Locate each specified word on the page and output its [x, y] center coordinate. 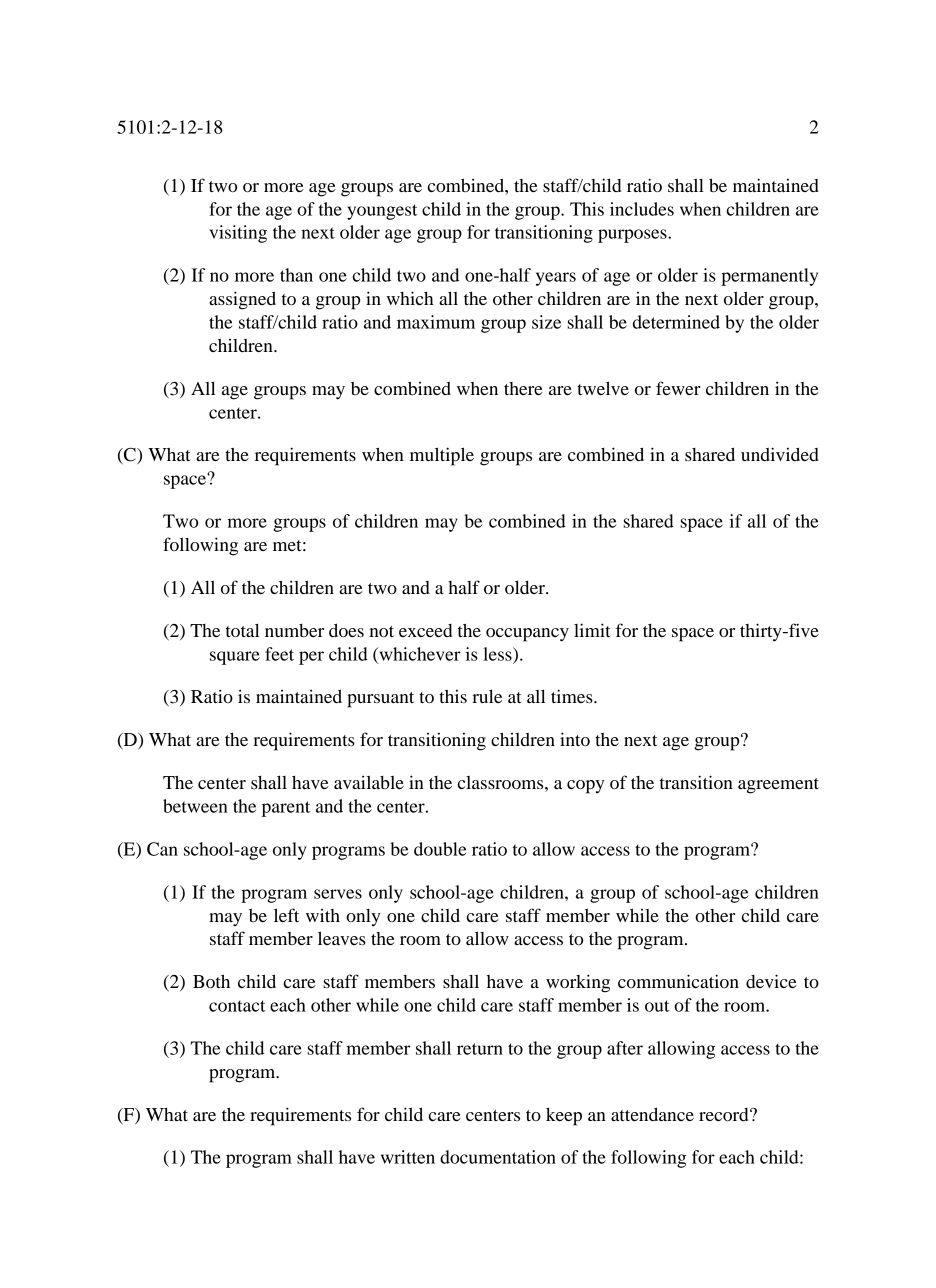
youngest [382, 212]
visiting [238, 234]
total [242, 630]
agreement [778, 786]
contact [237, 1006]
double [440, 849]
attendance [652, 1114]
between [195, 806]
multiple [442, 456]
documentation [498, 1157]
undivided [780, 454]
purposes [633, 236]
